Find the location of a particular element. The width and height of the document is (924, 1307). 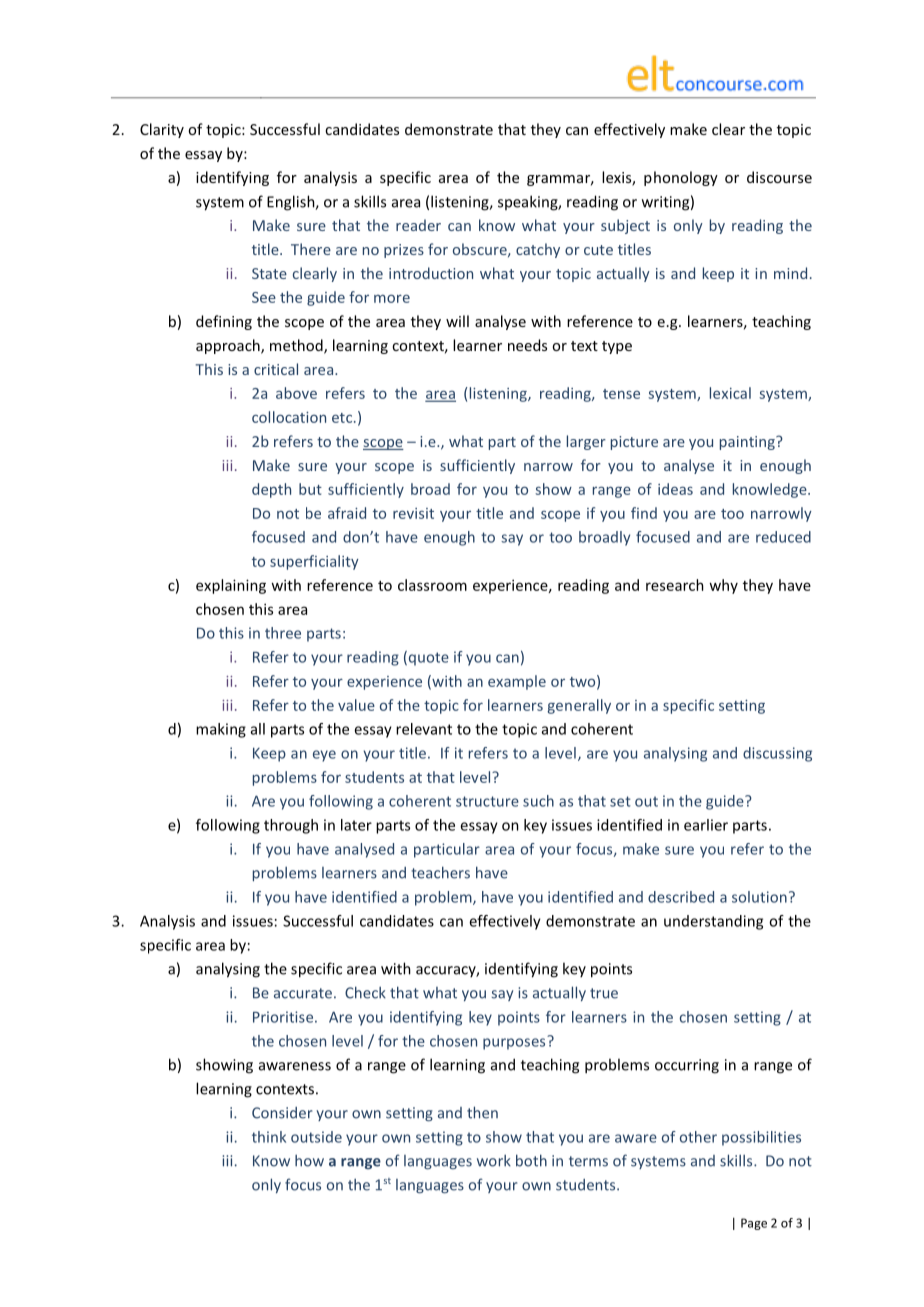

Clarity is located at coordinates (162, 130).
